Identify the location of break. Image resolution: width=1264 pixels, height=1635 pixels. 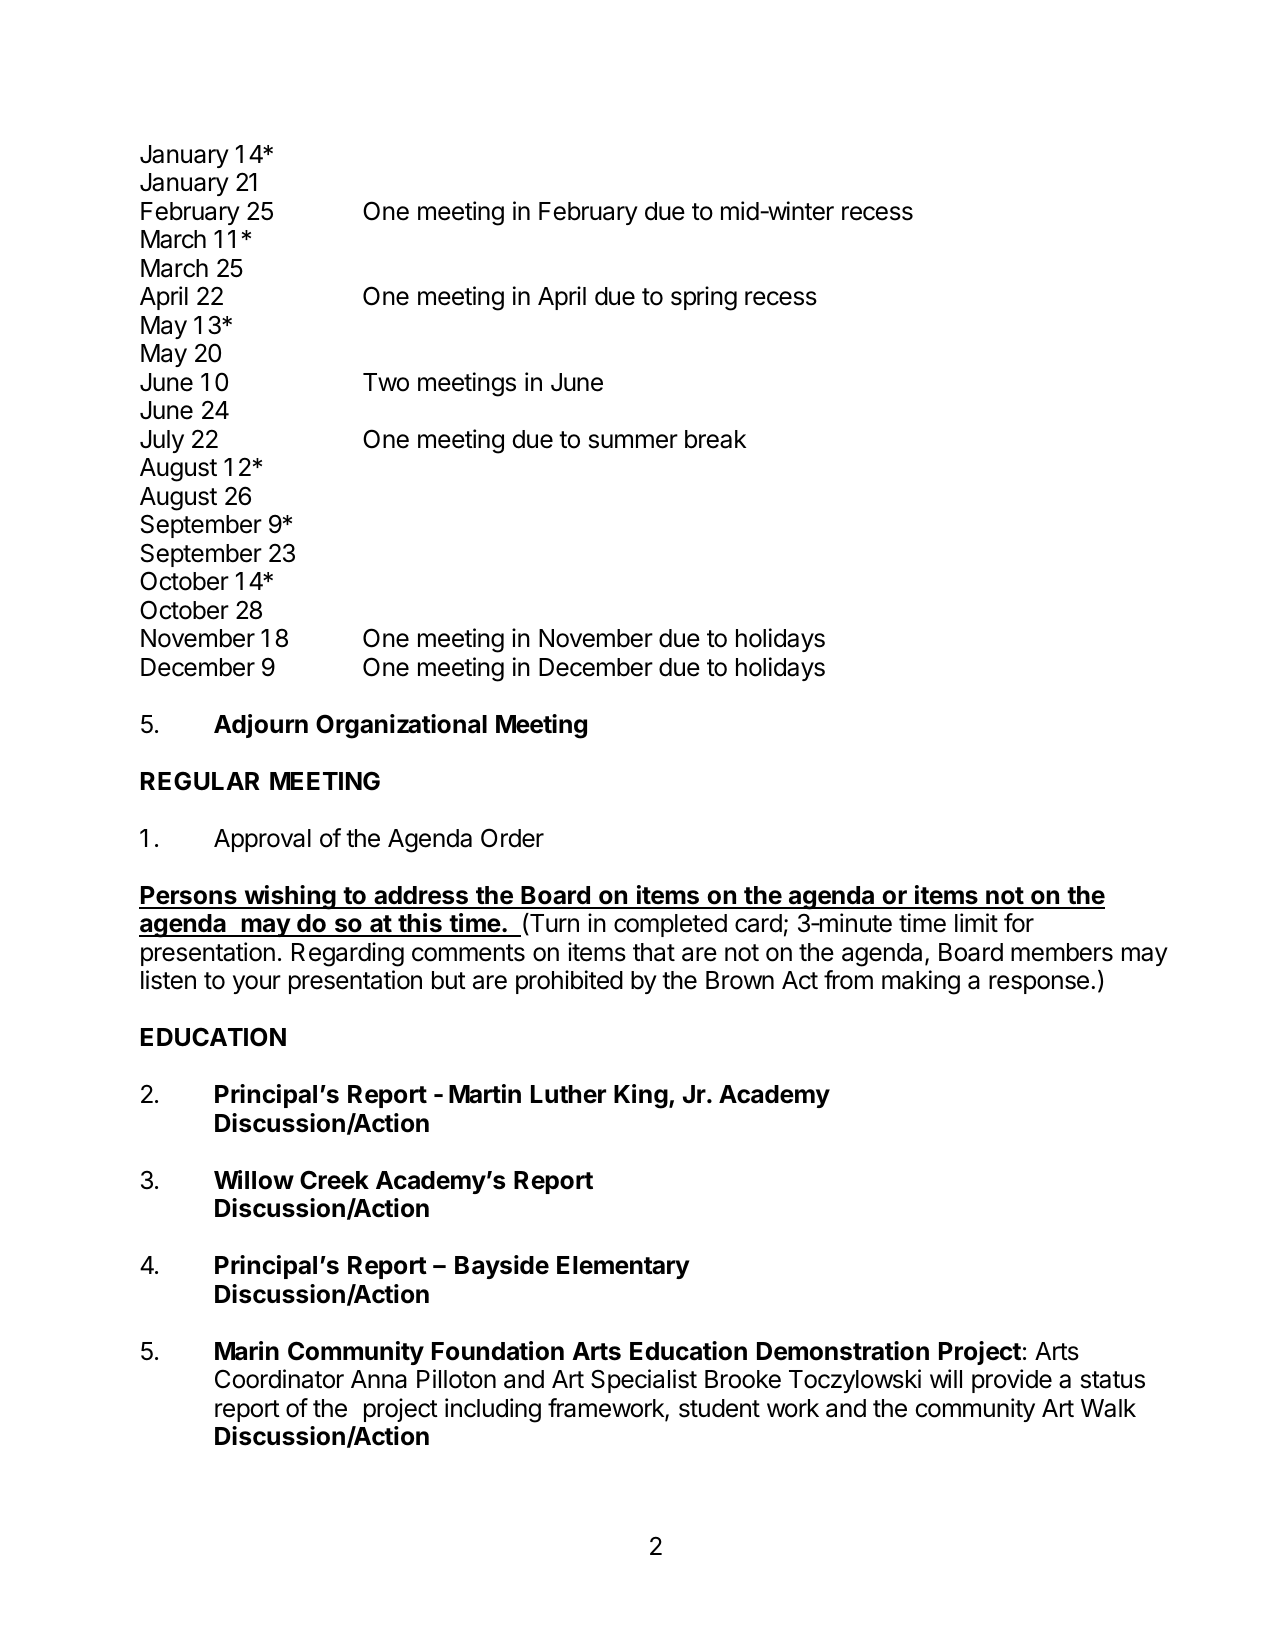
(715, 439).
